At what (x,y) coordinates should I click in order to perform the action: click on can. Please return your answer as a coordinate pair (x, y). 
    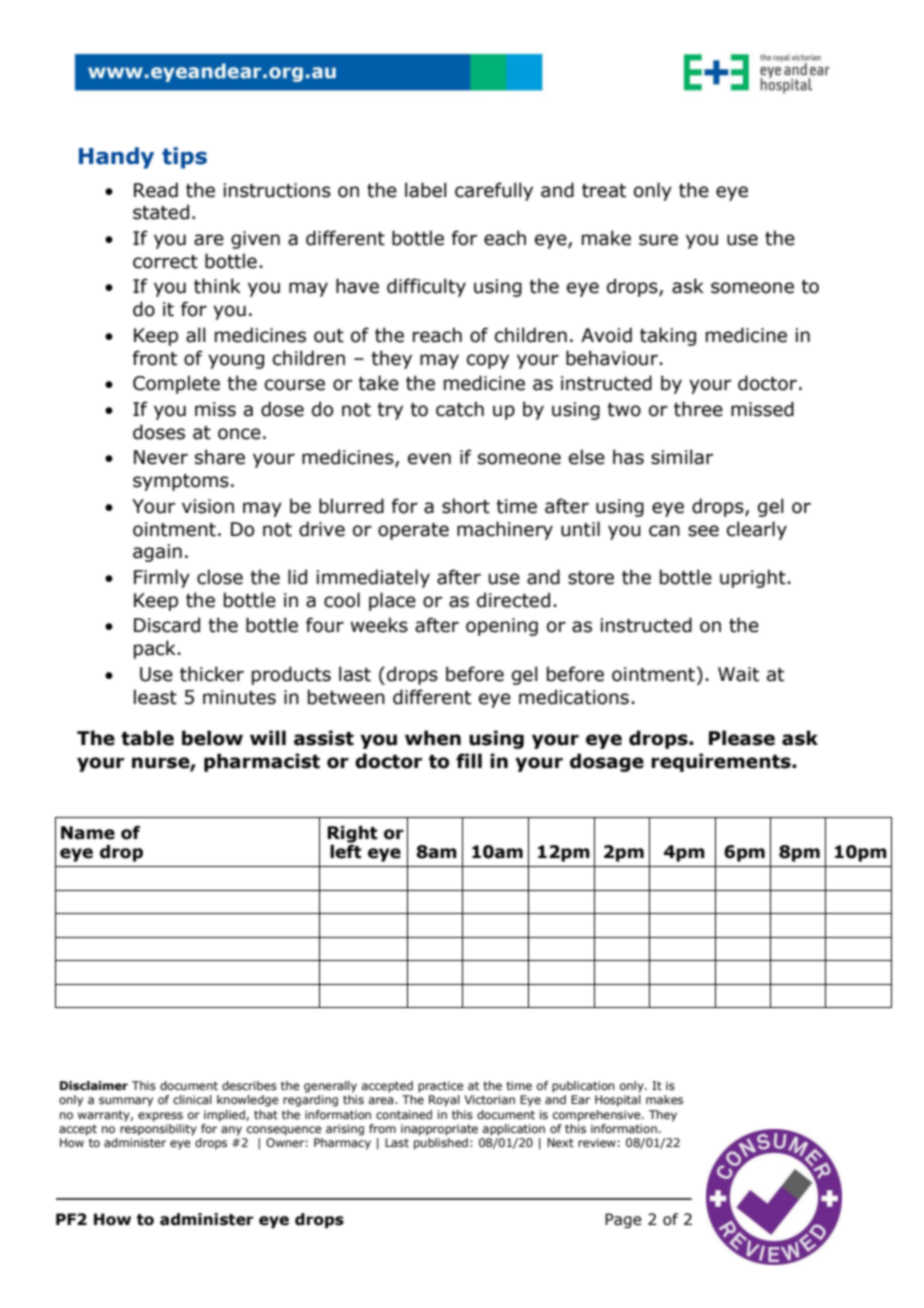
    Looking at the image, I should click on (664, 531).
